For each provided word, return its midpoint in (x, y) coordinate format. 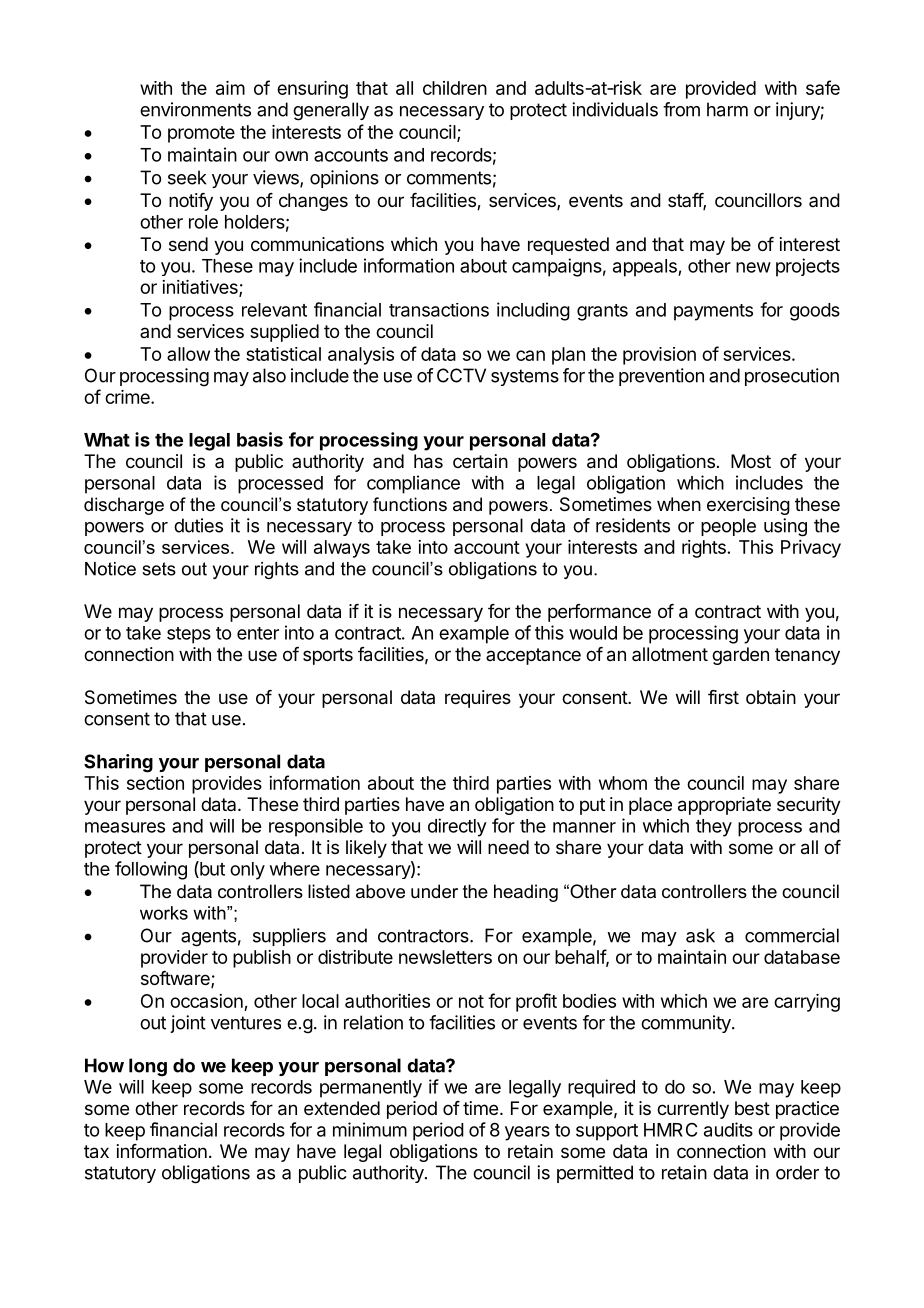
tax (96, 1152)
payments (713, 312)
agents (208, 938)
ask (700, 935)
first (723, 697)
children (455, 88)
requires (478, 699)
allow (188, 354)
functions (410, 504)
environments (195, 109)
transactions (439, 310)
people (728, 527)
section (155, 783)
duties (198, 525)
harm (727, 109)
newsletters (445, 957)
